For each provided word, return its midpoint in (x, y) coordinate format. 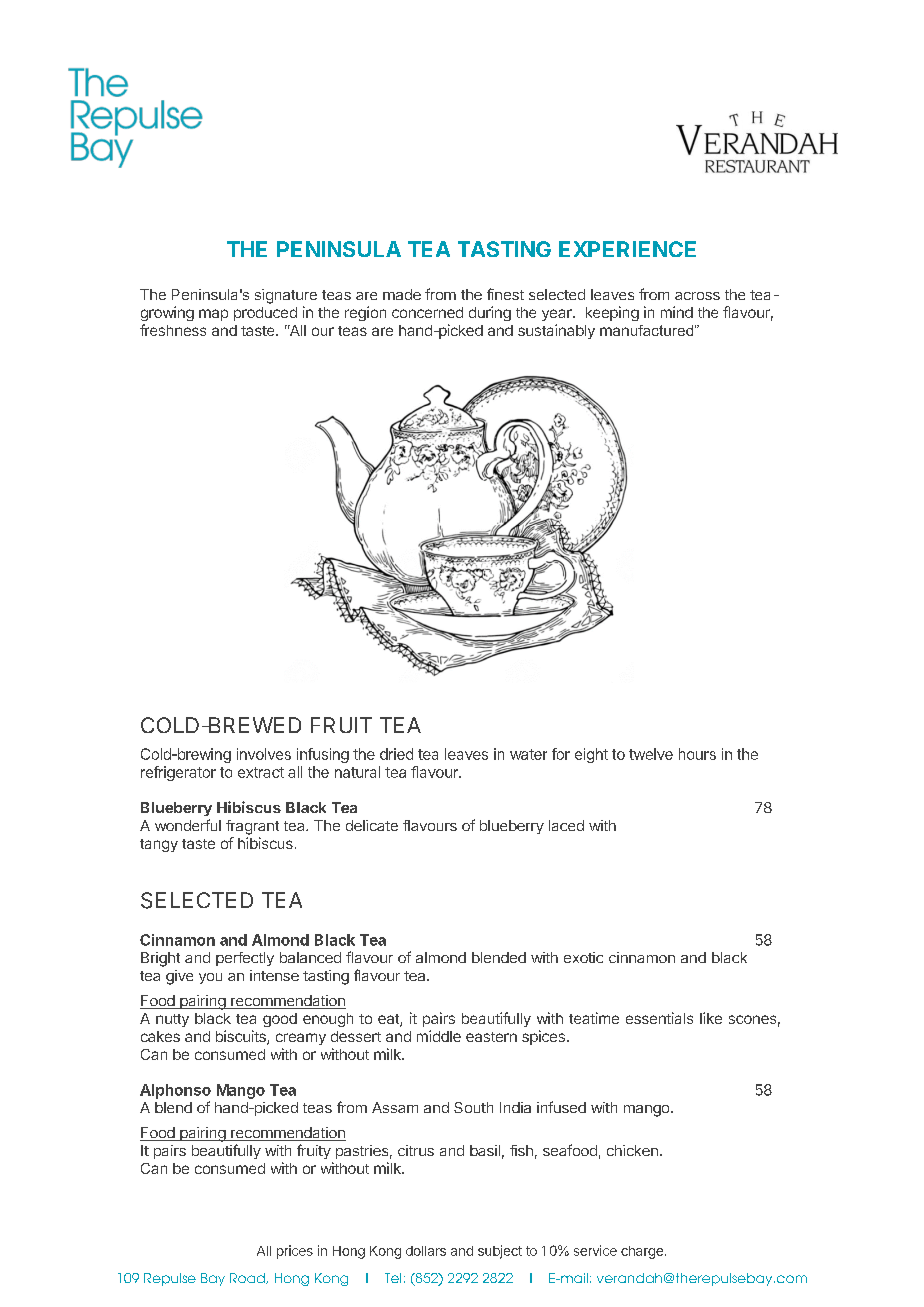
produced (265, 314)
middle (439, 1036)
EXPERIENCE (627, 249)
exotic (583, 957)
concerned (427, 312)
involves (264, 754)
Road (248, 1278)
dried (396, 754)
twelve (651, 754)
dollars (426, 1251)
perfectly (245, 959)
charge (642, 1252)
